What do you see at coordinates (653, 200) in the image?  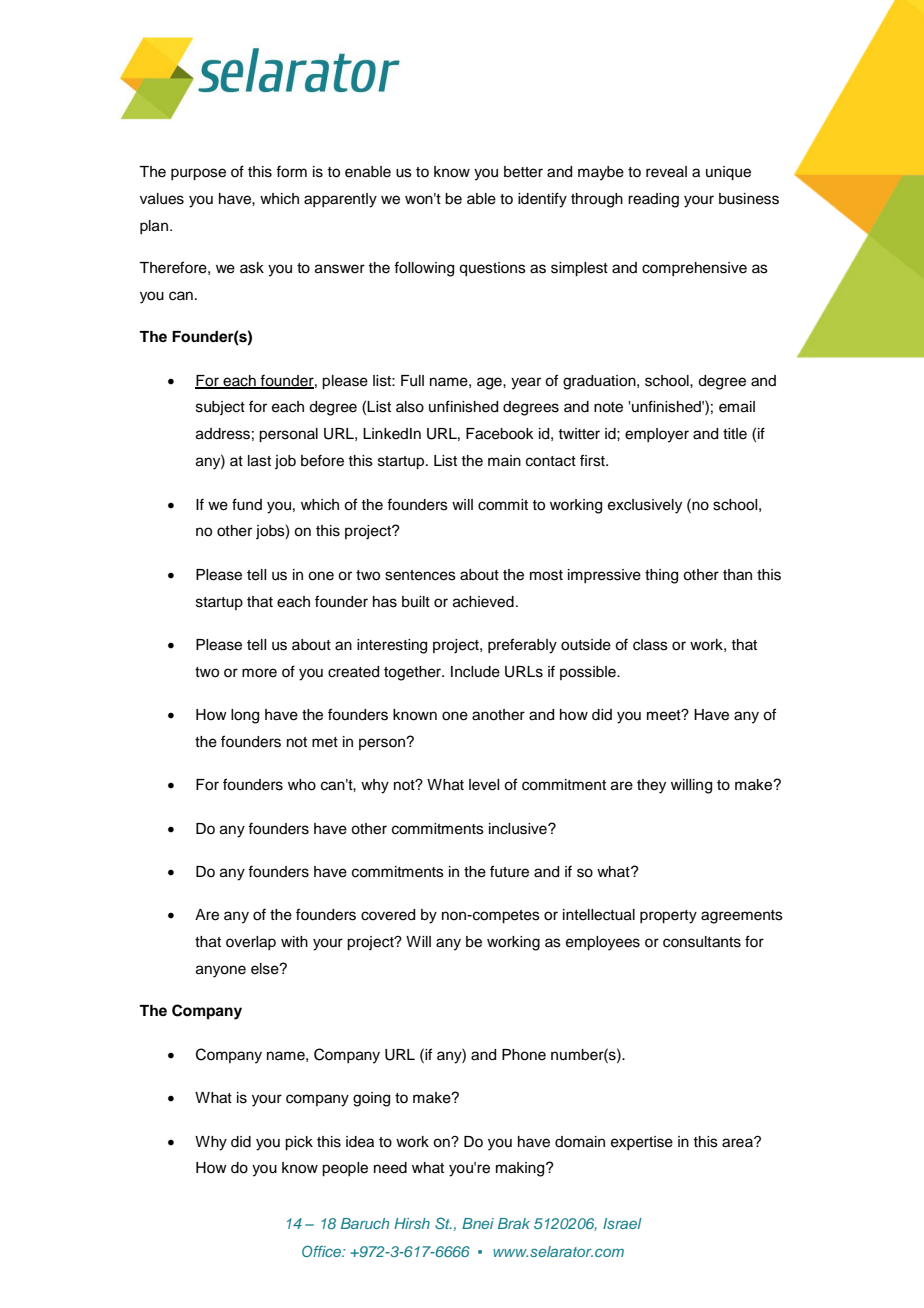 I see `reading` at bounding box center [653, 200].
